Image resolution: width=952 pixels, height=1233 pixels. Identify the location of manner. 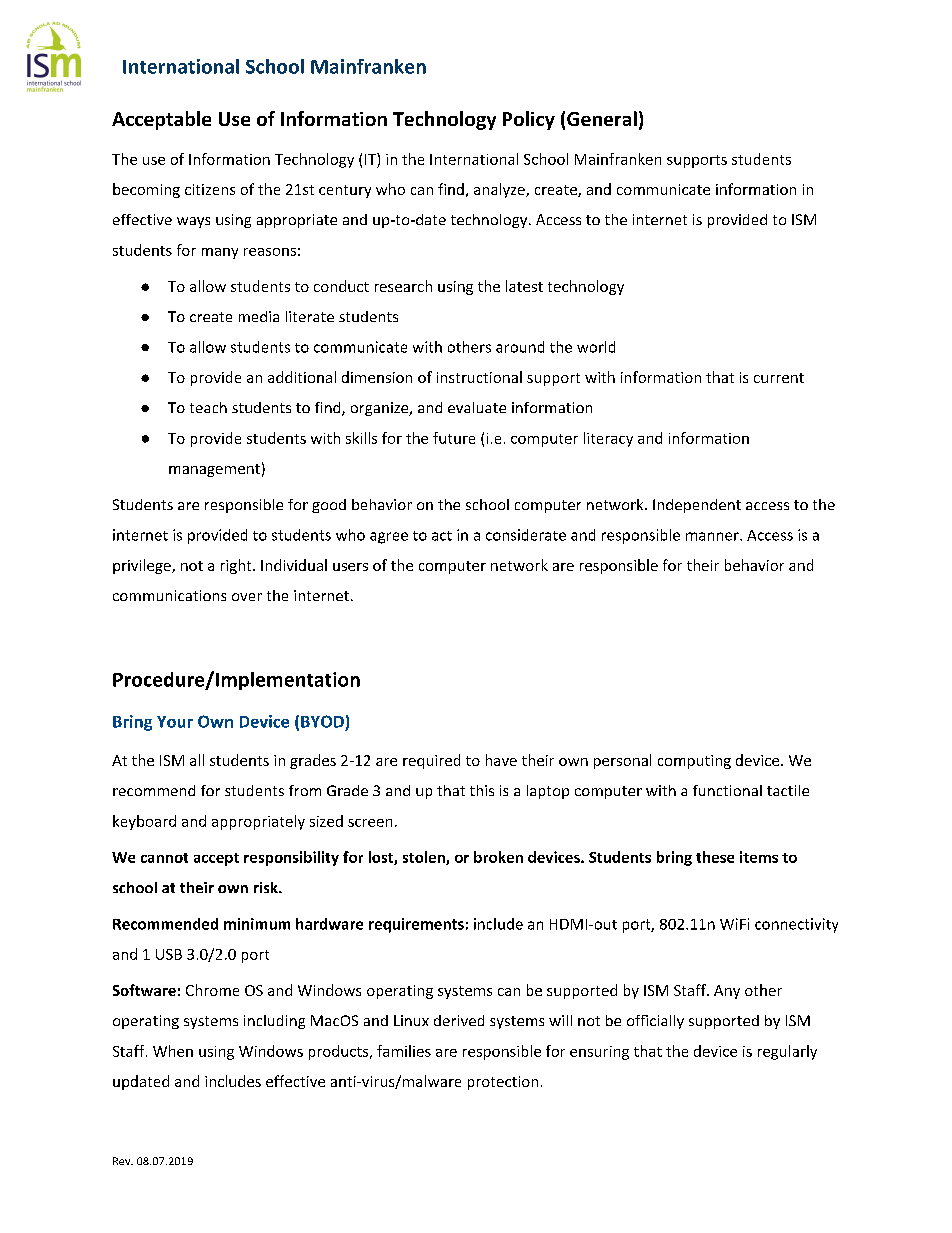
(713, 536).
